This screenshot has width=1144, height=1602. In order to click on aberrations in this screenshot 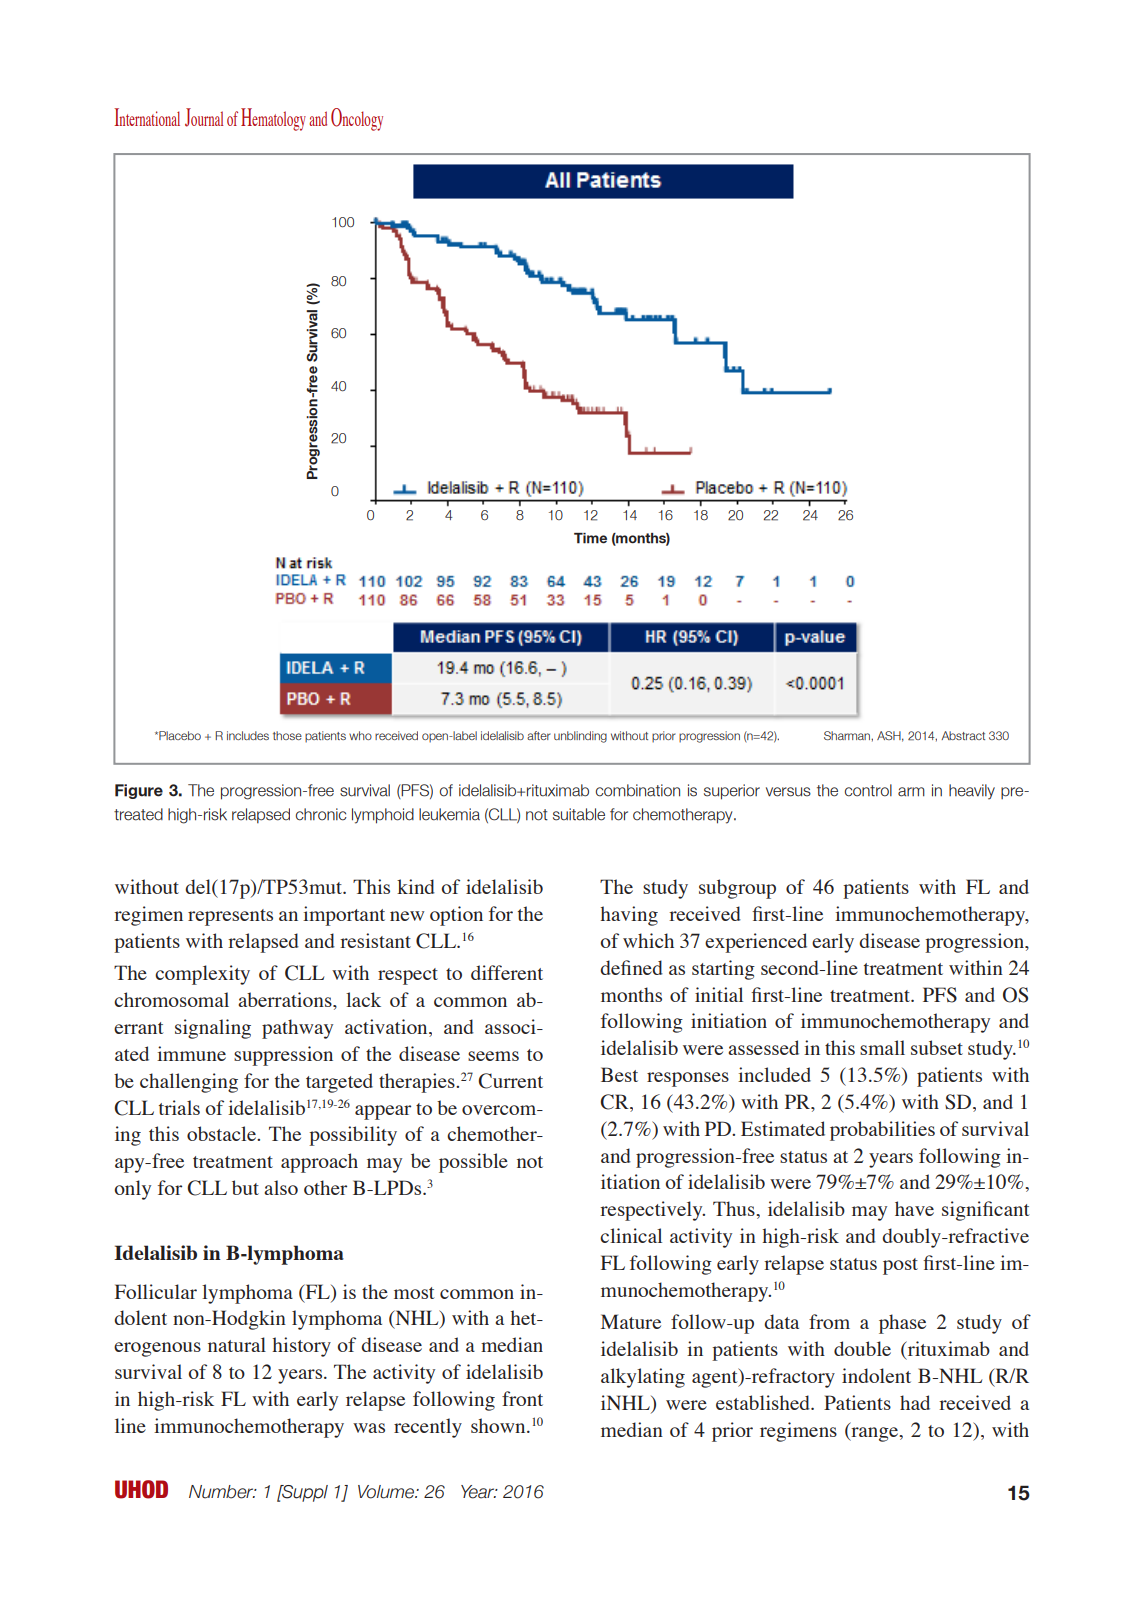, I will do `click(286, 999)`.
